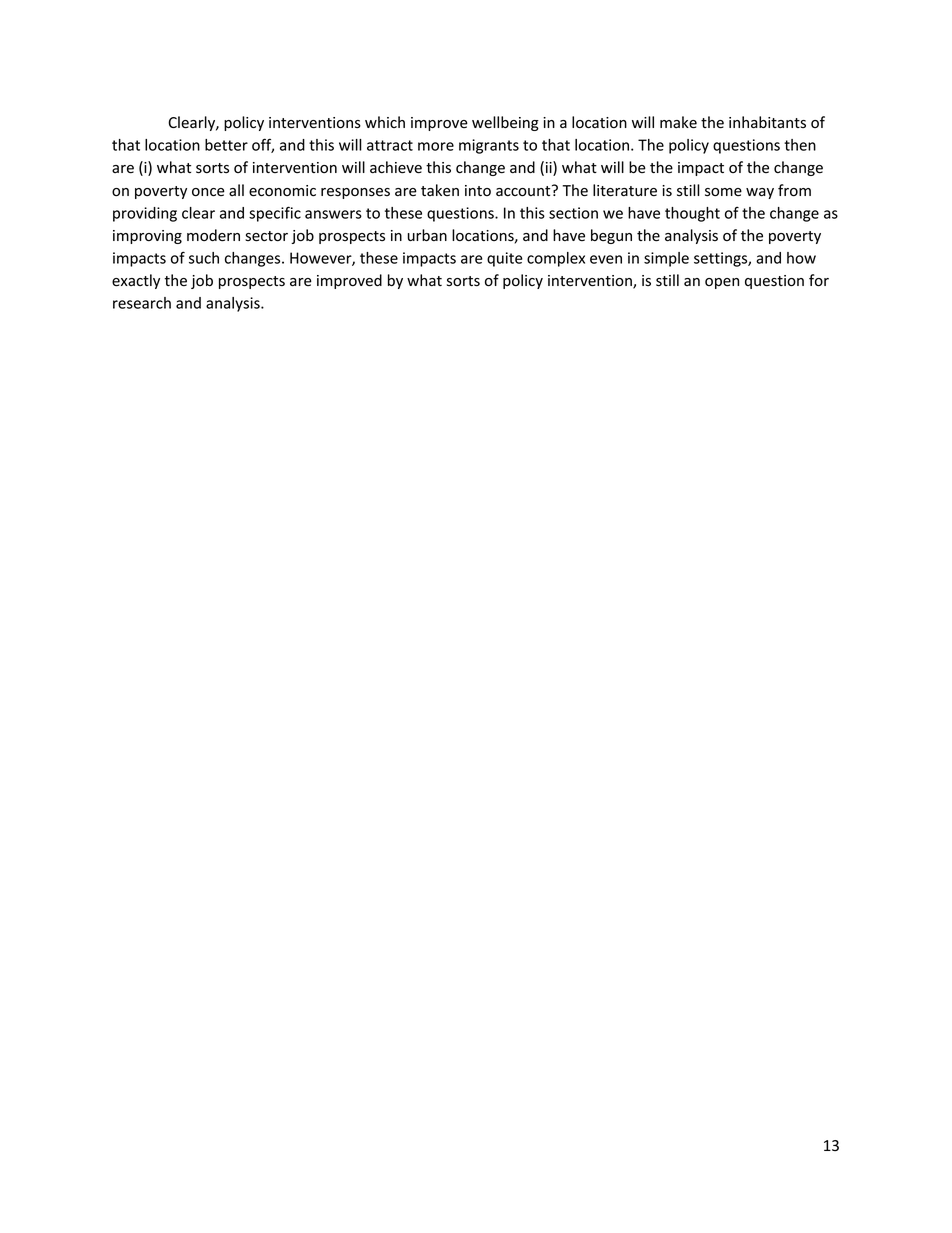 Image resolution: width=952 pixels, height=1233 pixels. What do you see at coordinates (226, 145) in the screenshot?
I see `better` at bounding box center [226, 145].
